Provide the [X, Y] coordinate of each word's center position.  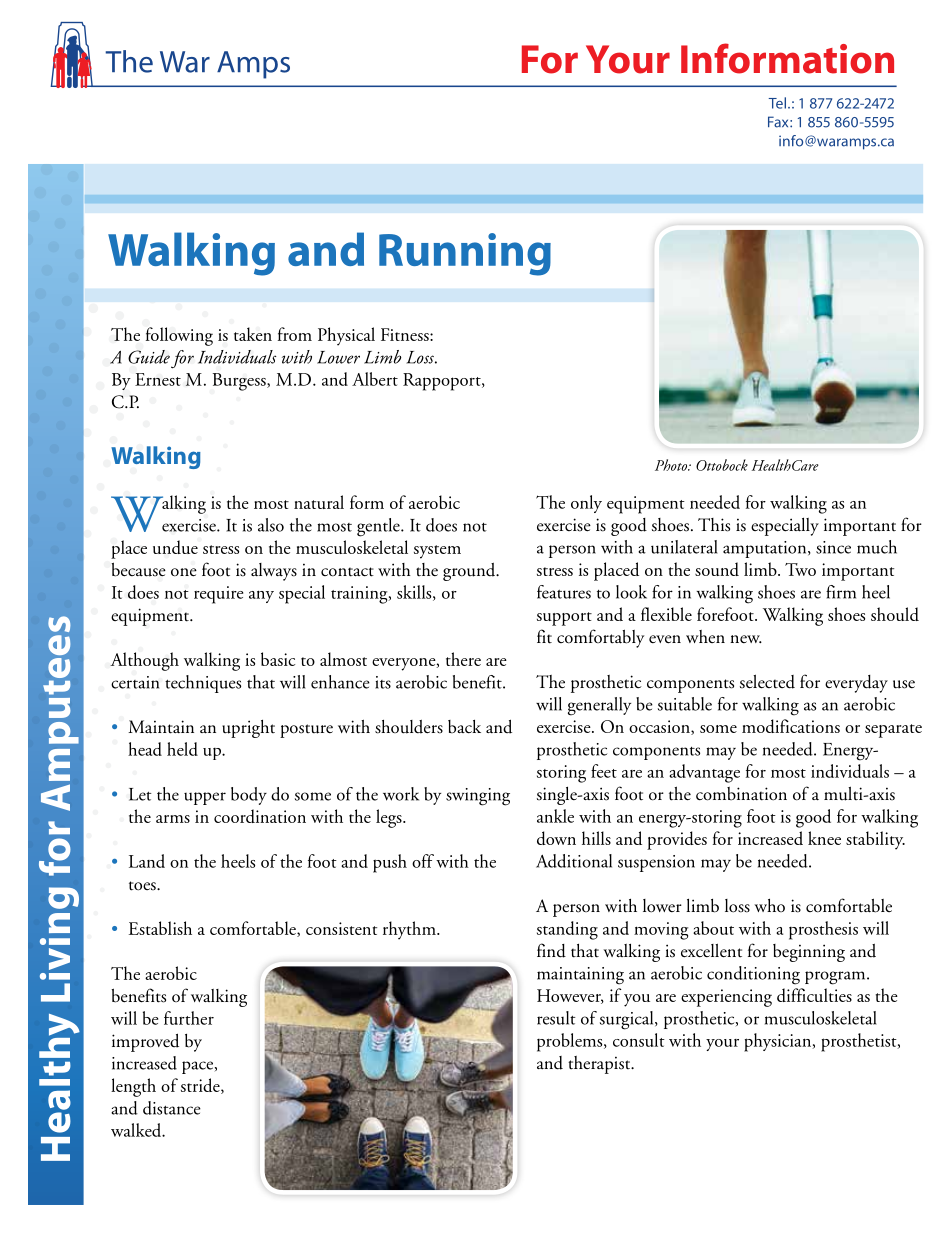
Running [465, 254]
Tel [777, 103]
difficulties [814, 995]
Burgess [240, 382]
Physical [346, 336]
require [218, 595]
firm [841, 592]
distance [172, 1108]
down [556, 838]
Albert [375, 379]
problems [571, 1042]
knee [824, 838]
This [714, 525]
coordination [260, 816]
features [564, 592]
